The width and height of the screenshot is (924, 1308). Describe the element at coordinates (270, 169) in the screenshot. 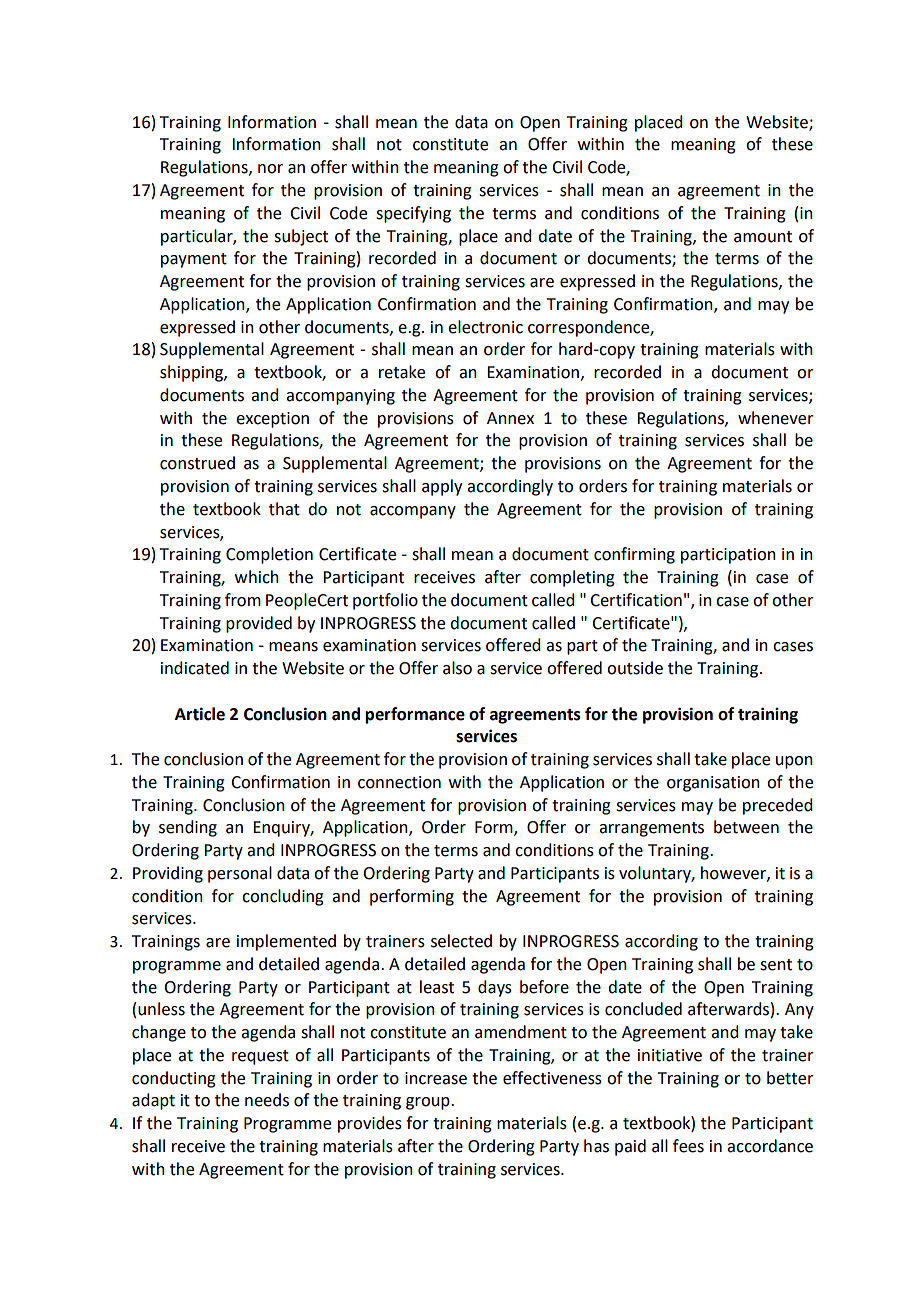

I see `nor` at that location.
